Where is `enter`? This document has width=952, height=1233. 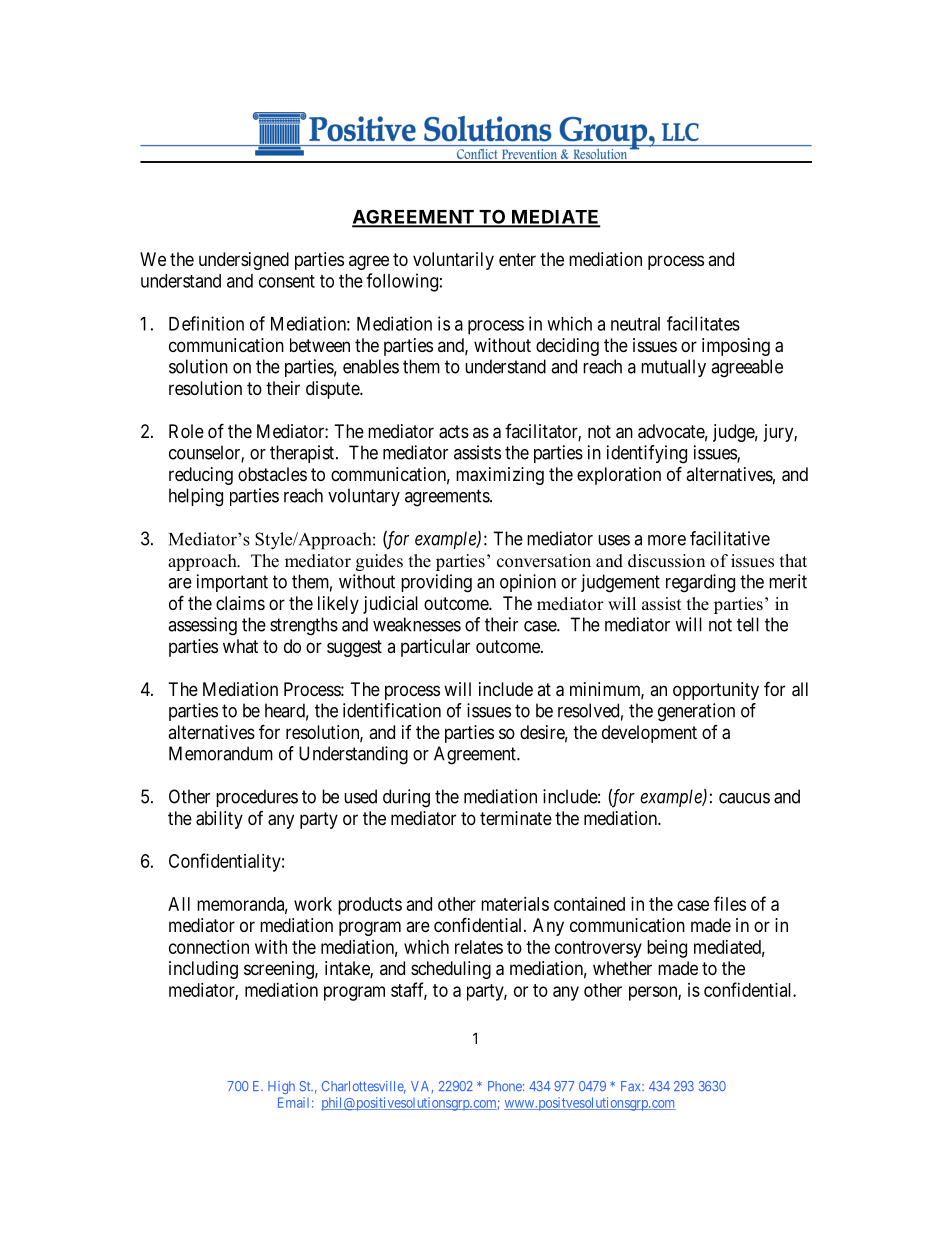 enter is located at coordinates (517, 259).
